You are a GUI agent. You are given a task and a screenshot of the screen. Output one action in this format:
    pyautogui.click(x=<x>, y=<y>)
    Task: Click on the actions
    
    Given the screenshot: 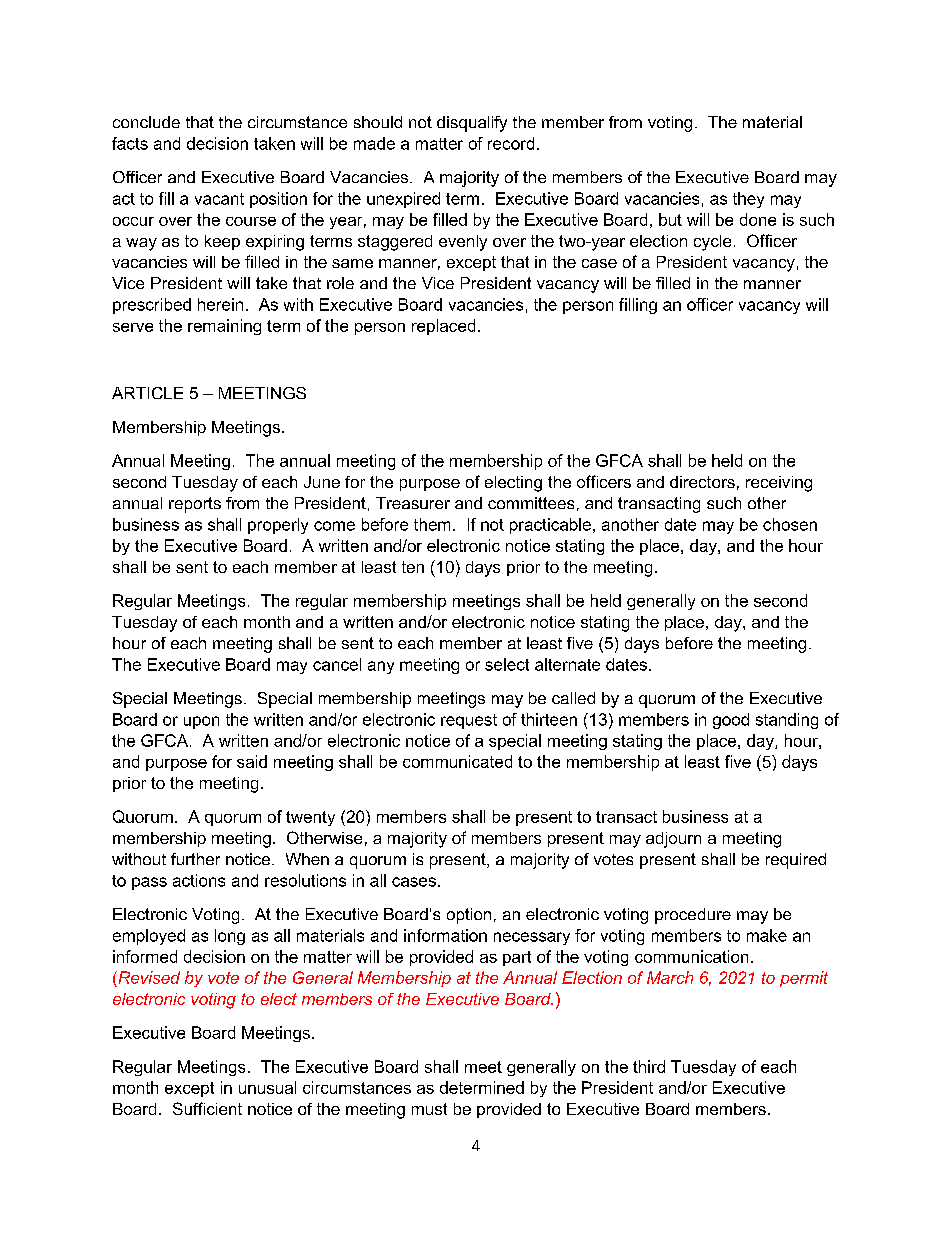 What is the action you would take?
    pyautogui.click(x=199, y=880)
